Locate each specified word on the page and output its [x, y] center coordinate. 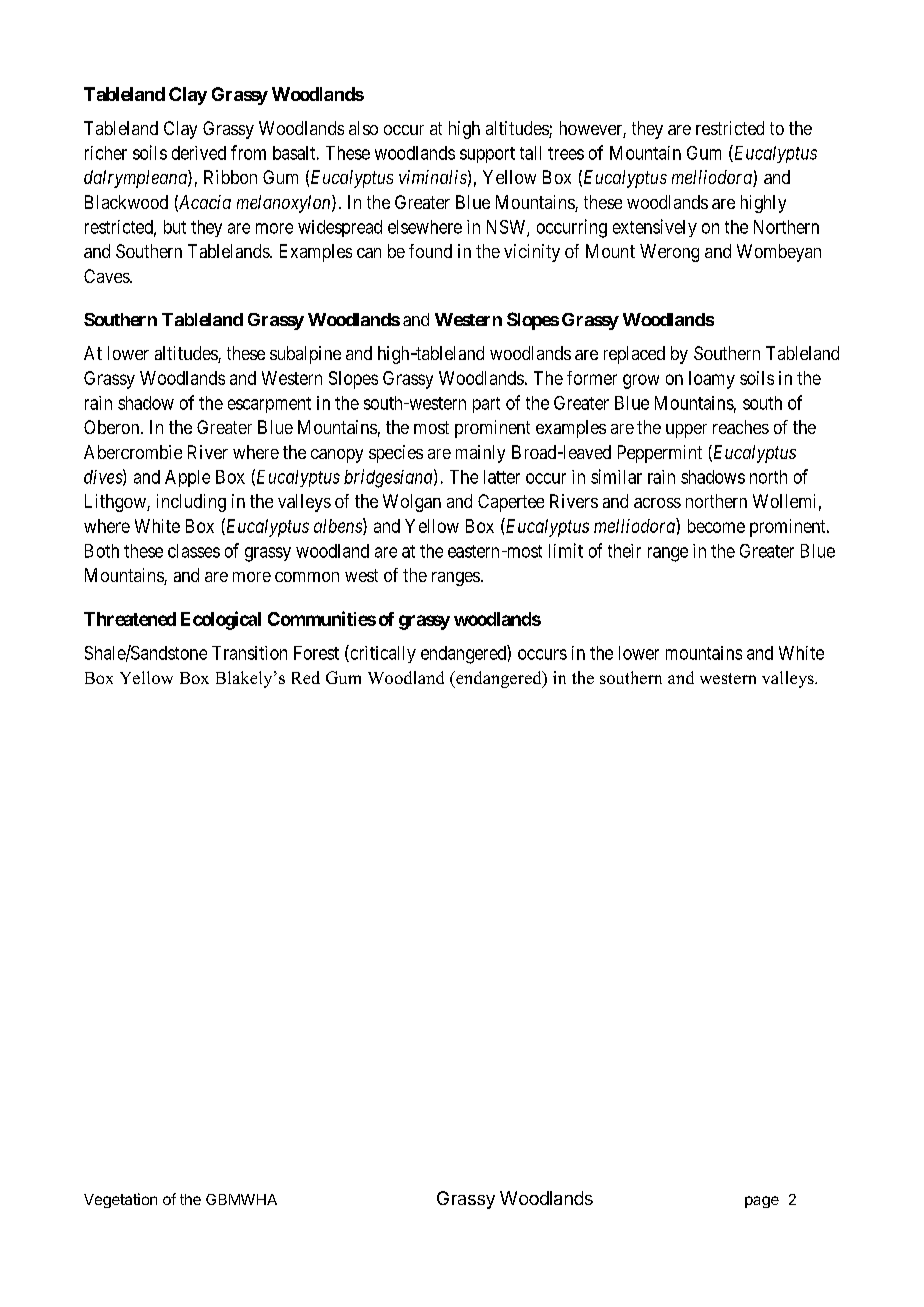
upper [686, 431]
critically [382, 654]
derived [199, 153]
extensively [655, 228]
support [487, 155]
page [762, 1202]
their [624, 551]
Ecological [221, 620]
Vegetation [120, 1200]
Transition [249, 653]
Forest [316, 653]
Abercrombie [133, 452]
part [486, 405]
